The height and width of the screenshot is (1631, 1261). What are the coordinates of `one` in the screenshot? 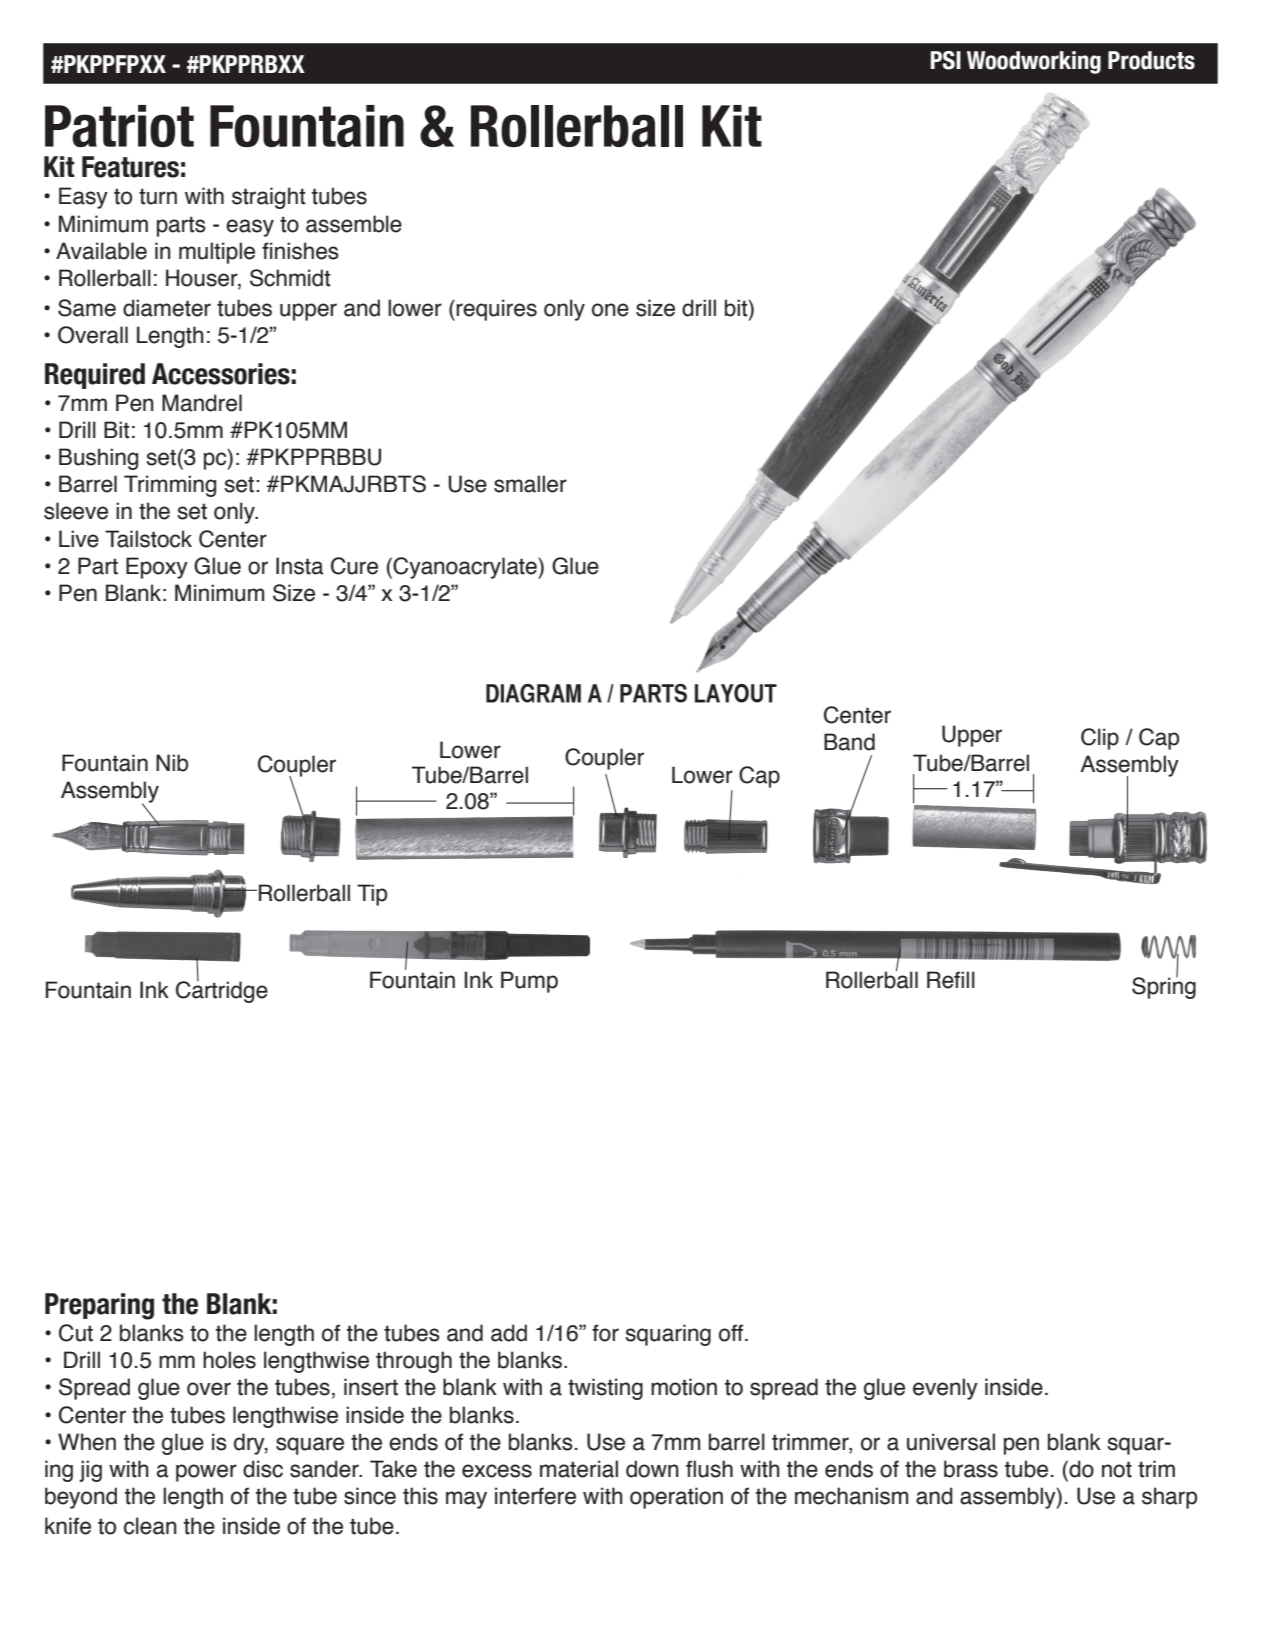 It's located at (610, 310).
